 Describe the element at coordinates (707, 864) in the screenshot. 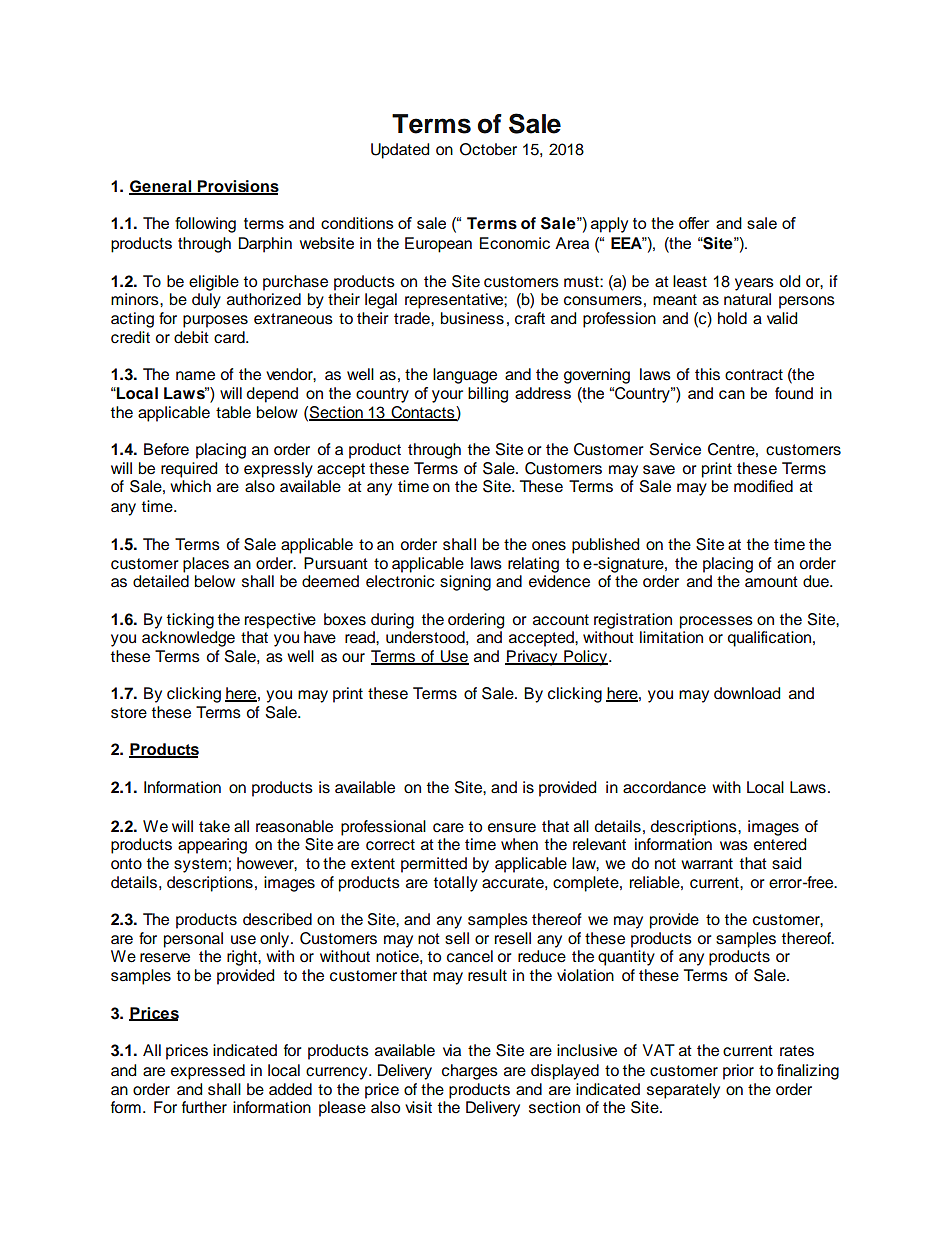

I see `warrant` at that location.
